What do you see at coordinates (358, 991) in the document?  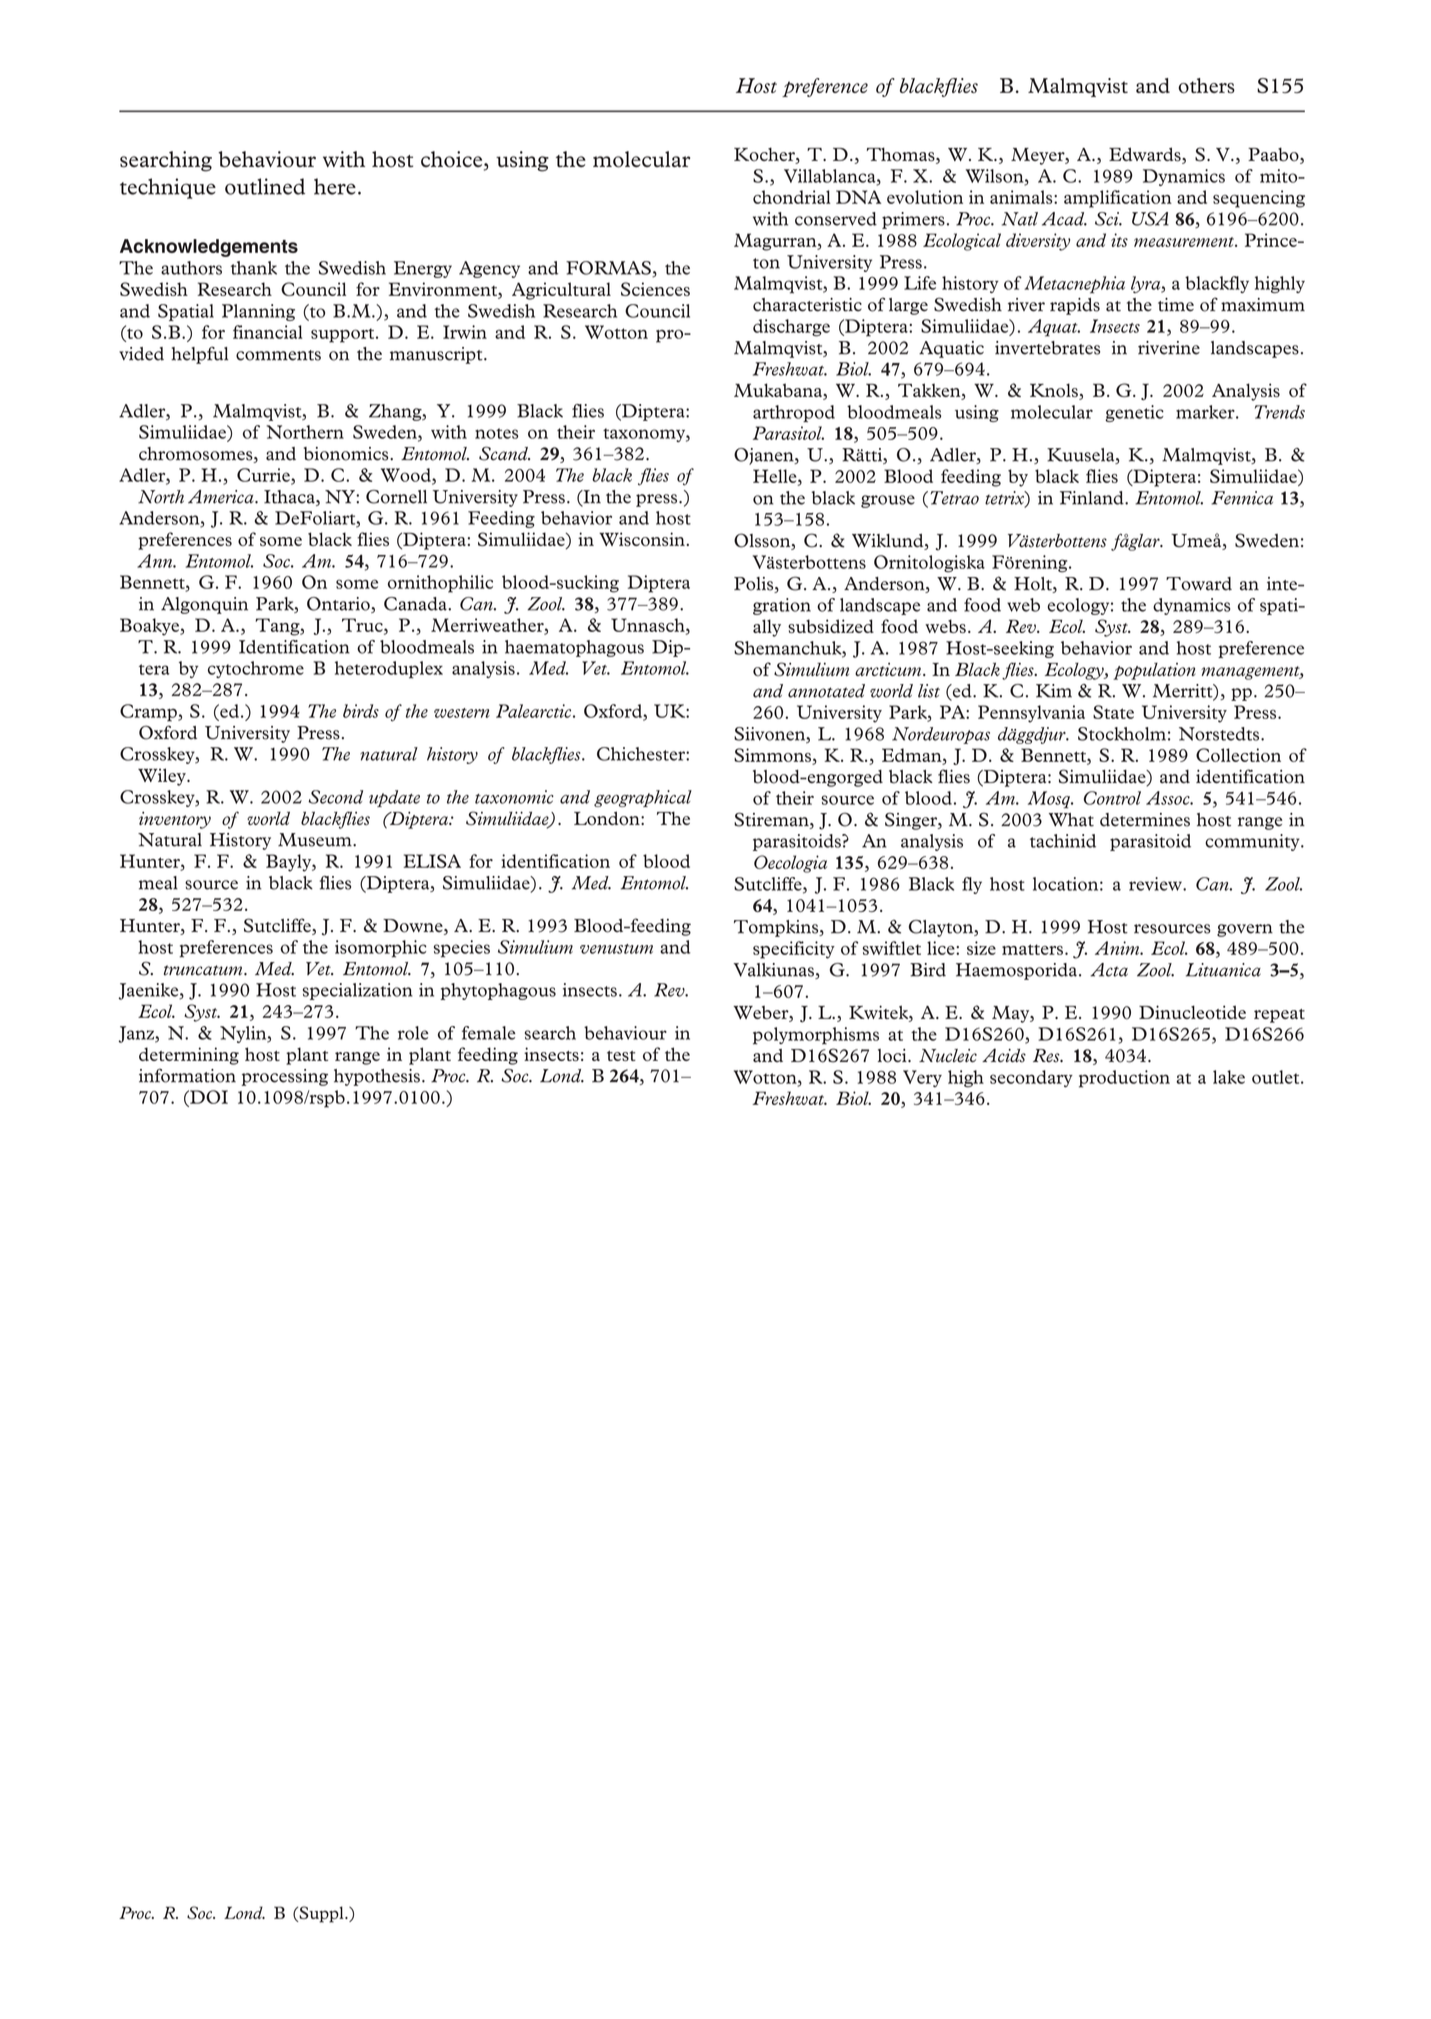 I see `specialization` at bounding box center [358, 991].
